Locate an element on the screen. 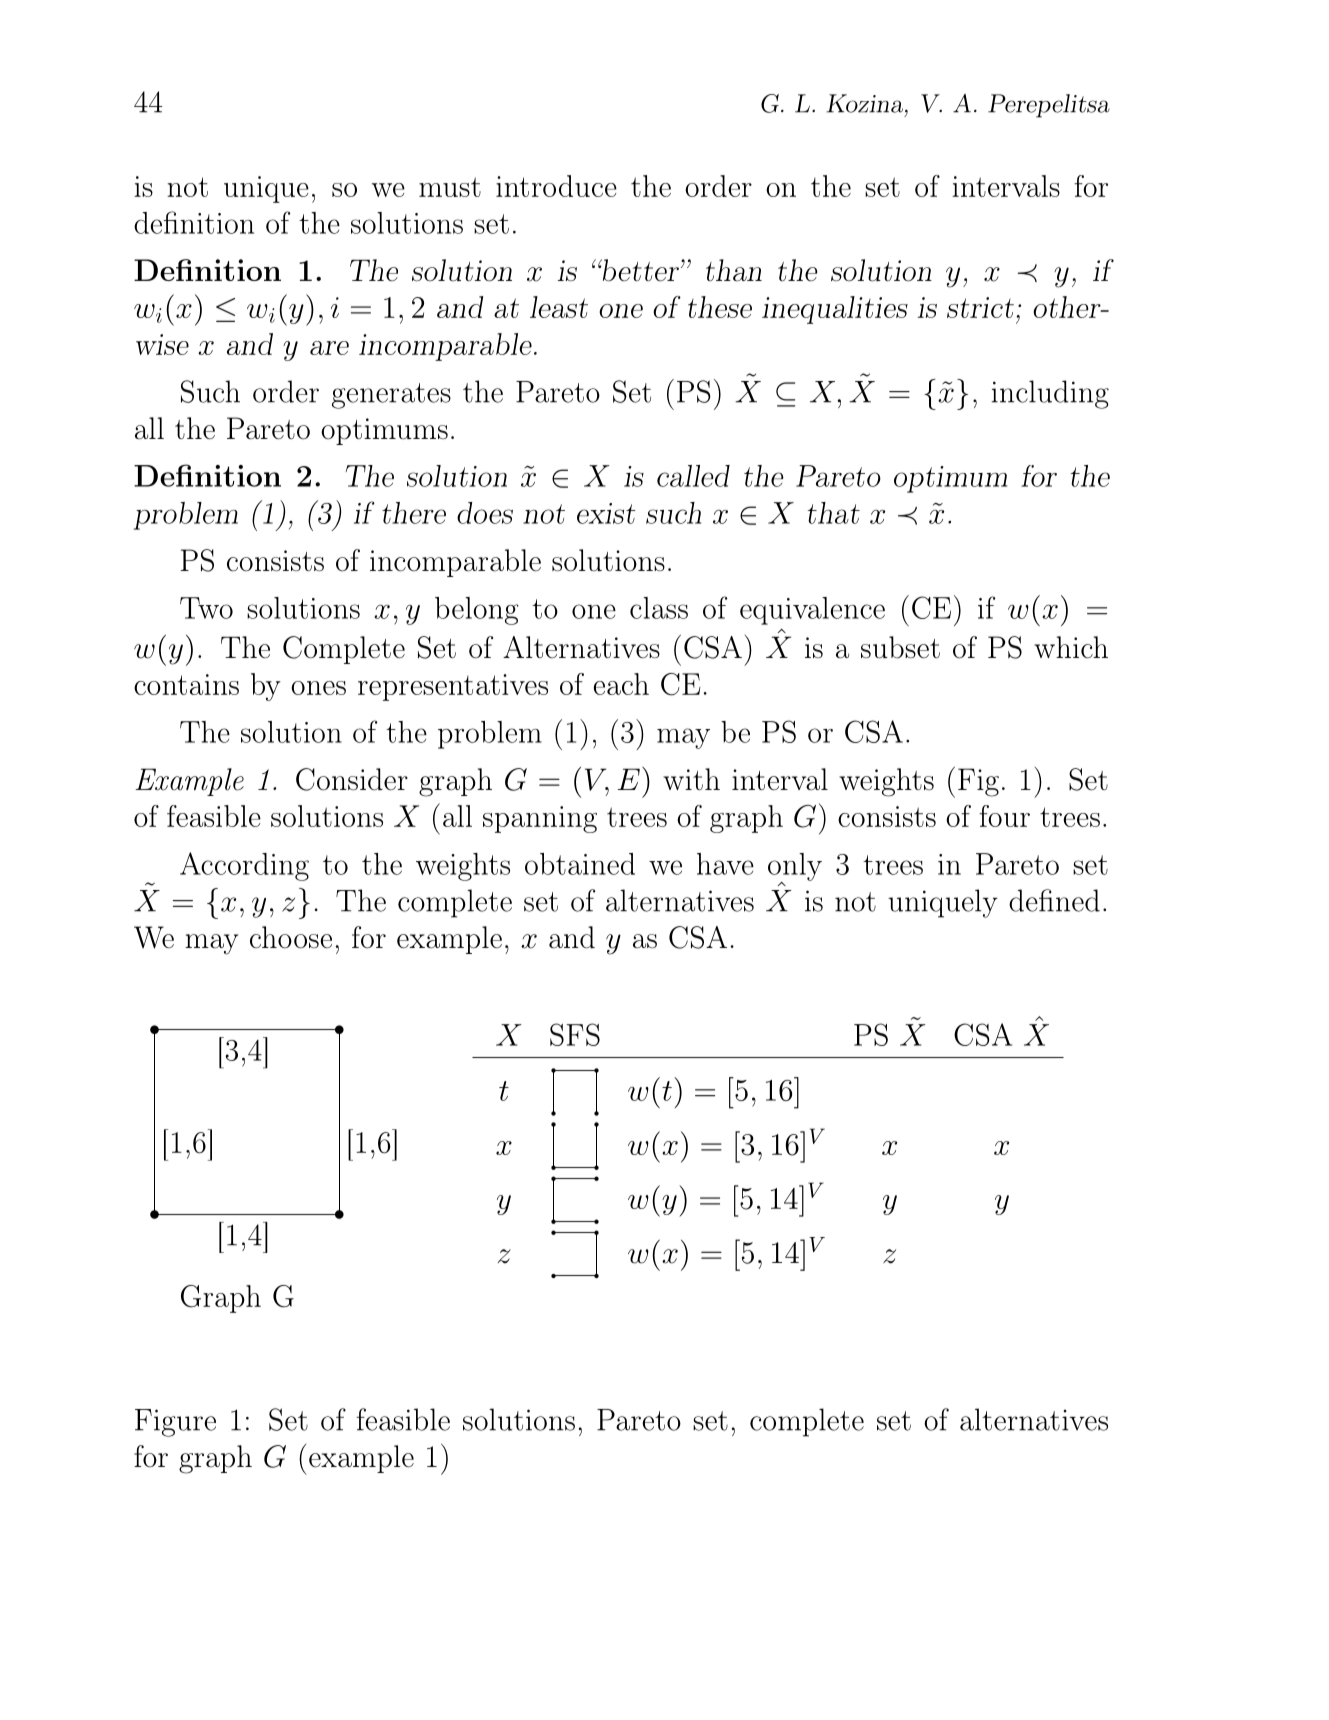 The height and width of the screenshot is (1720, 1329). introduce is located at coordinates (556, 186).
